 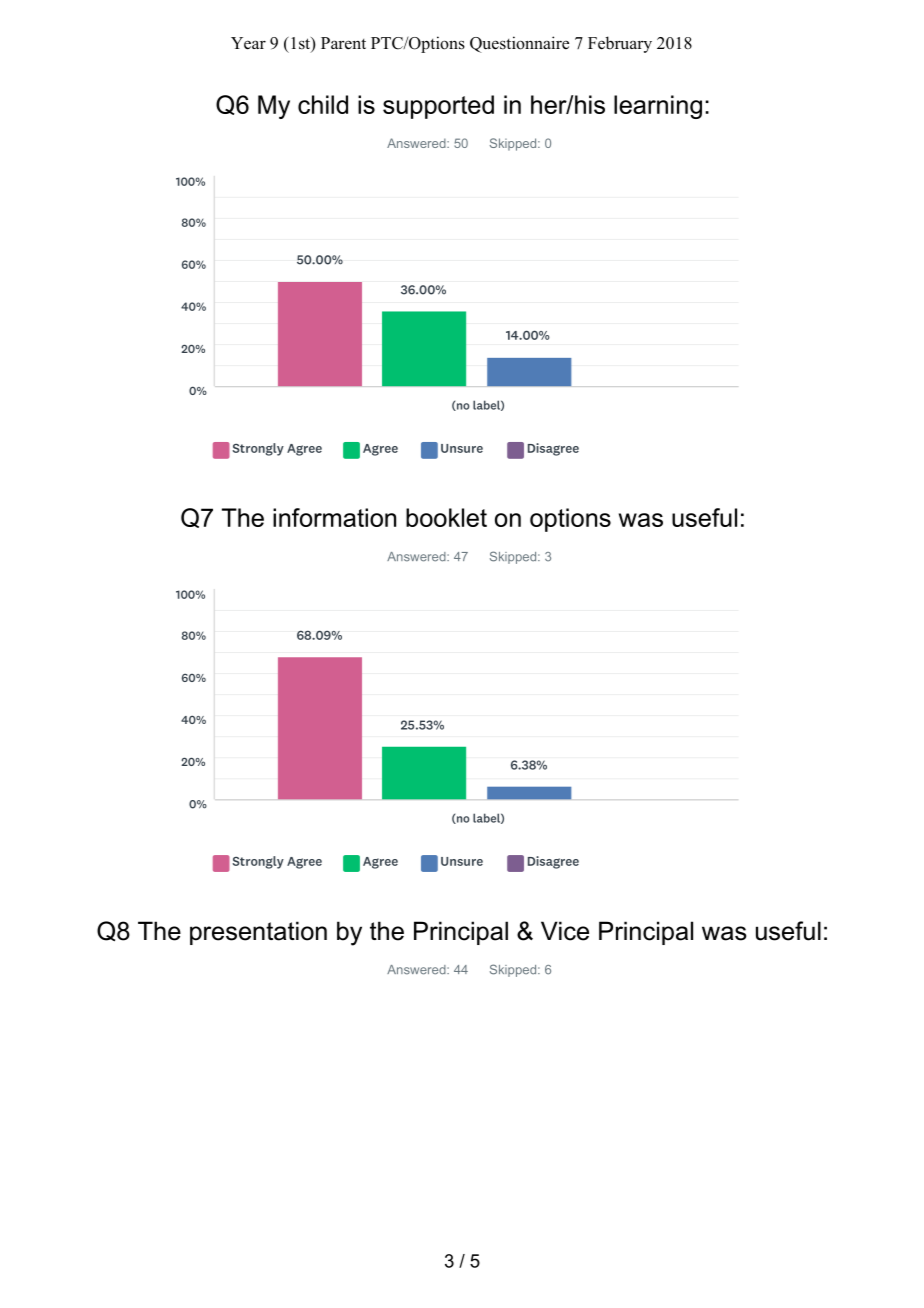 What do you see at coordinates (334, 517) in the screenshot?
I see `information` at bounding box center [334, 517].
